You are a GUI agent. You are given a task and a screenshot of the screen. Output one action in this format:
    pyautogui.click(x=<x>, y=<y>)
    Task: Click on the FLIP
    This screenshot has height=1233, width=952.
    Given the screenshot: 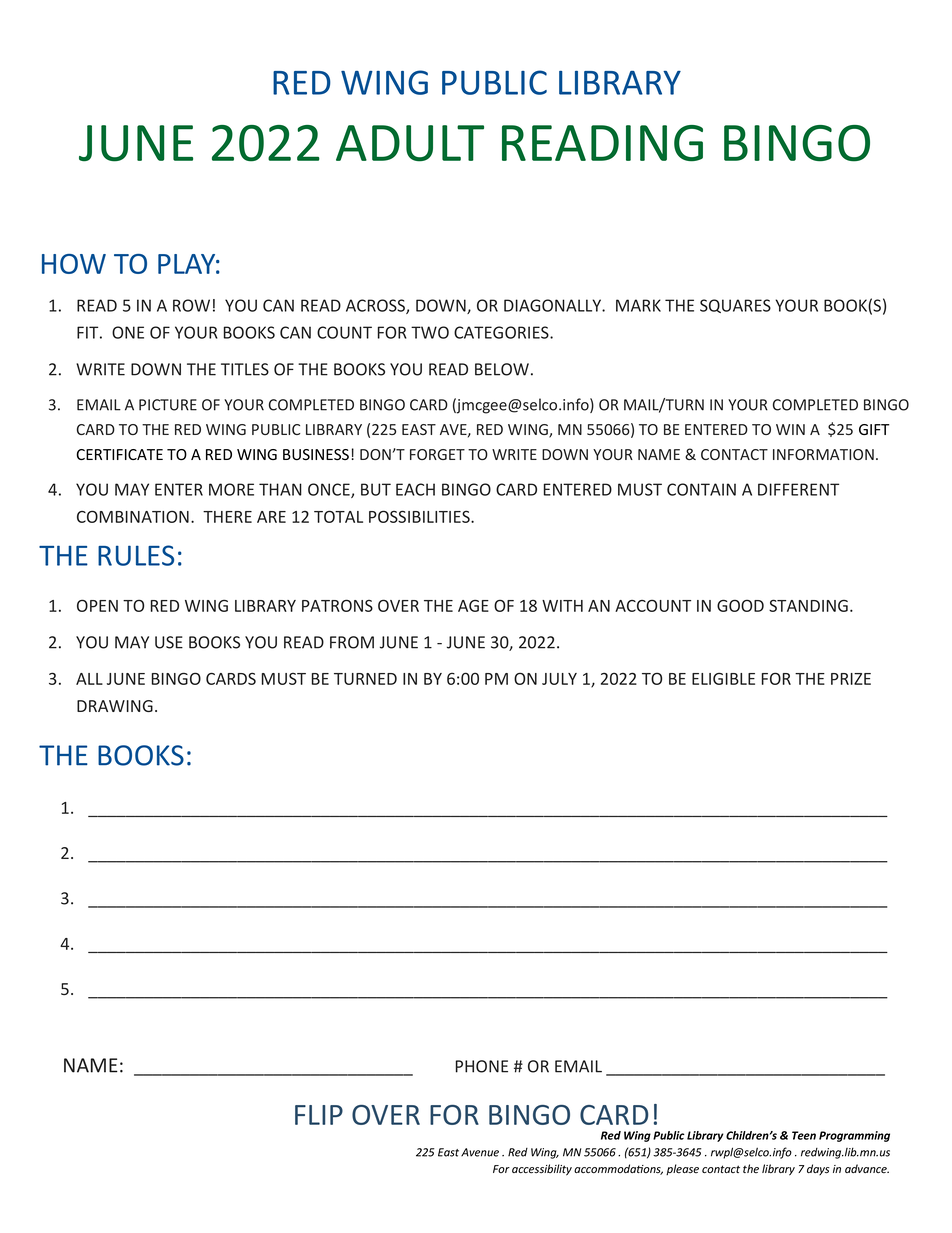 What is the action you would take?
    pyautogui.click(x=319, y=1115)
